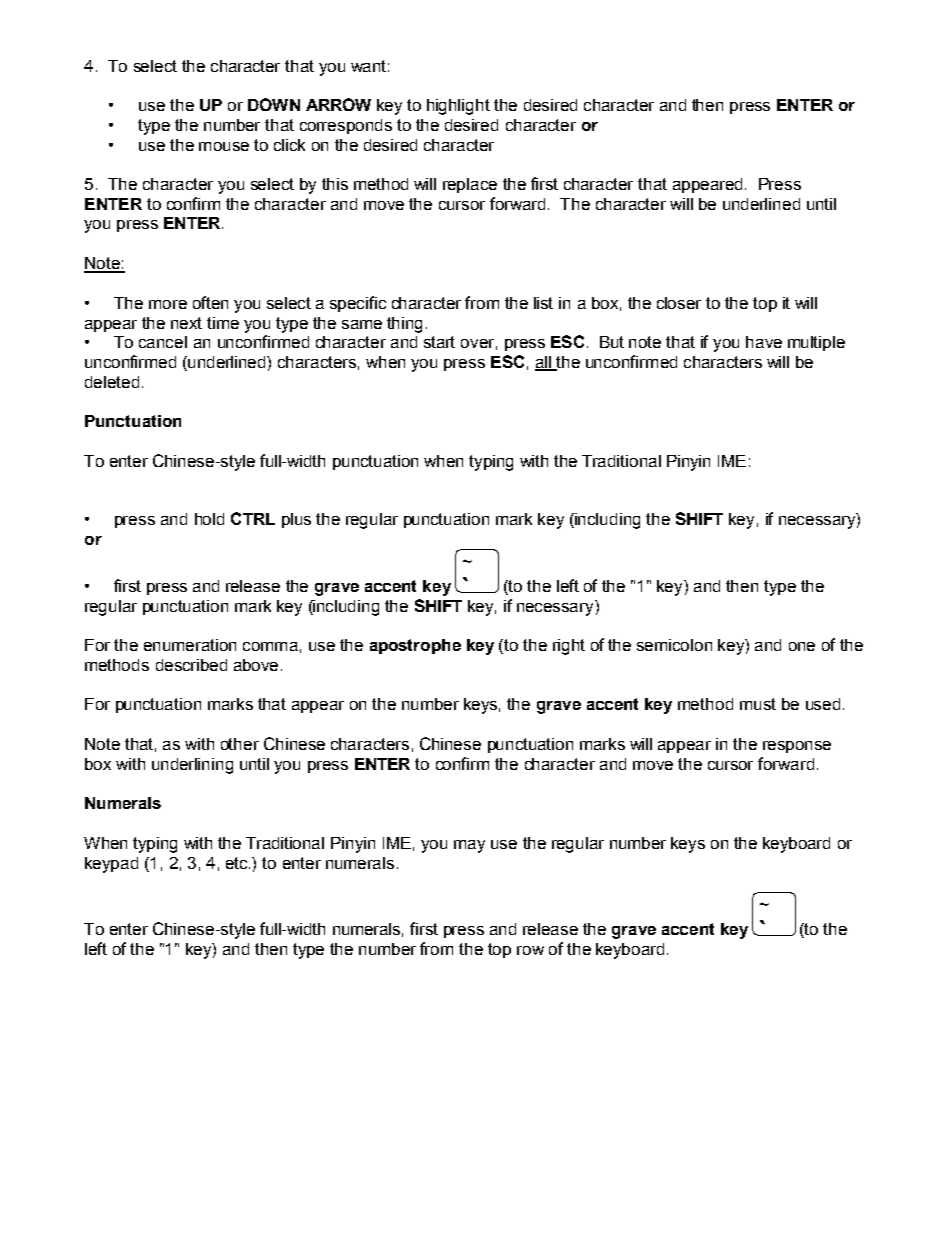 The image size is (952, 1235). Describe the element at coordinates (470, 185) in the screenshot. I see `replace` at that location.
